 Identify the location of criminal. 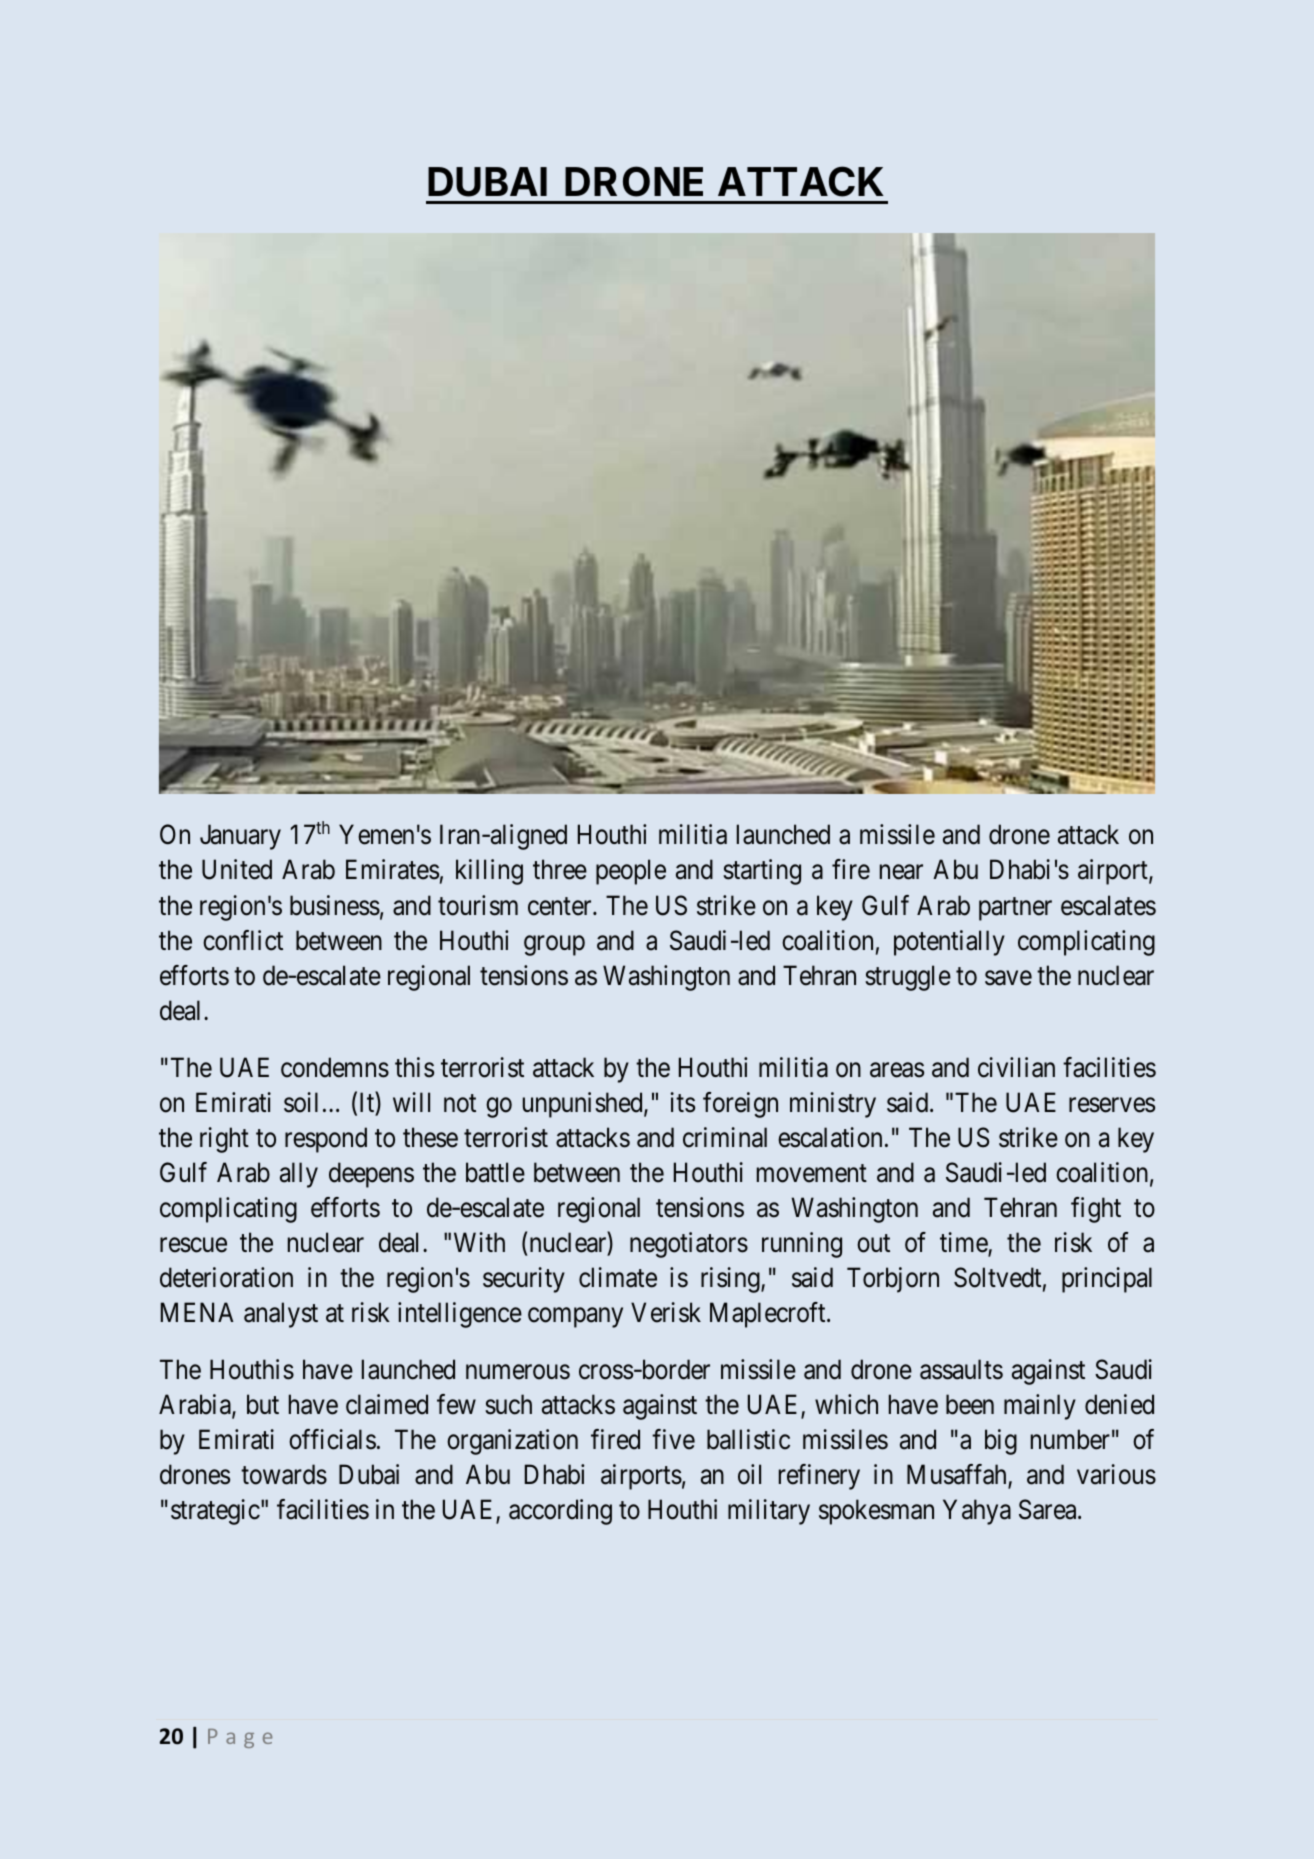
(725, 1137).
